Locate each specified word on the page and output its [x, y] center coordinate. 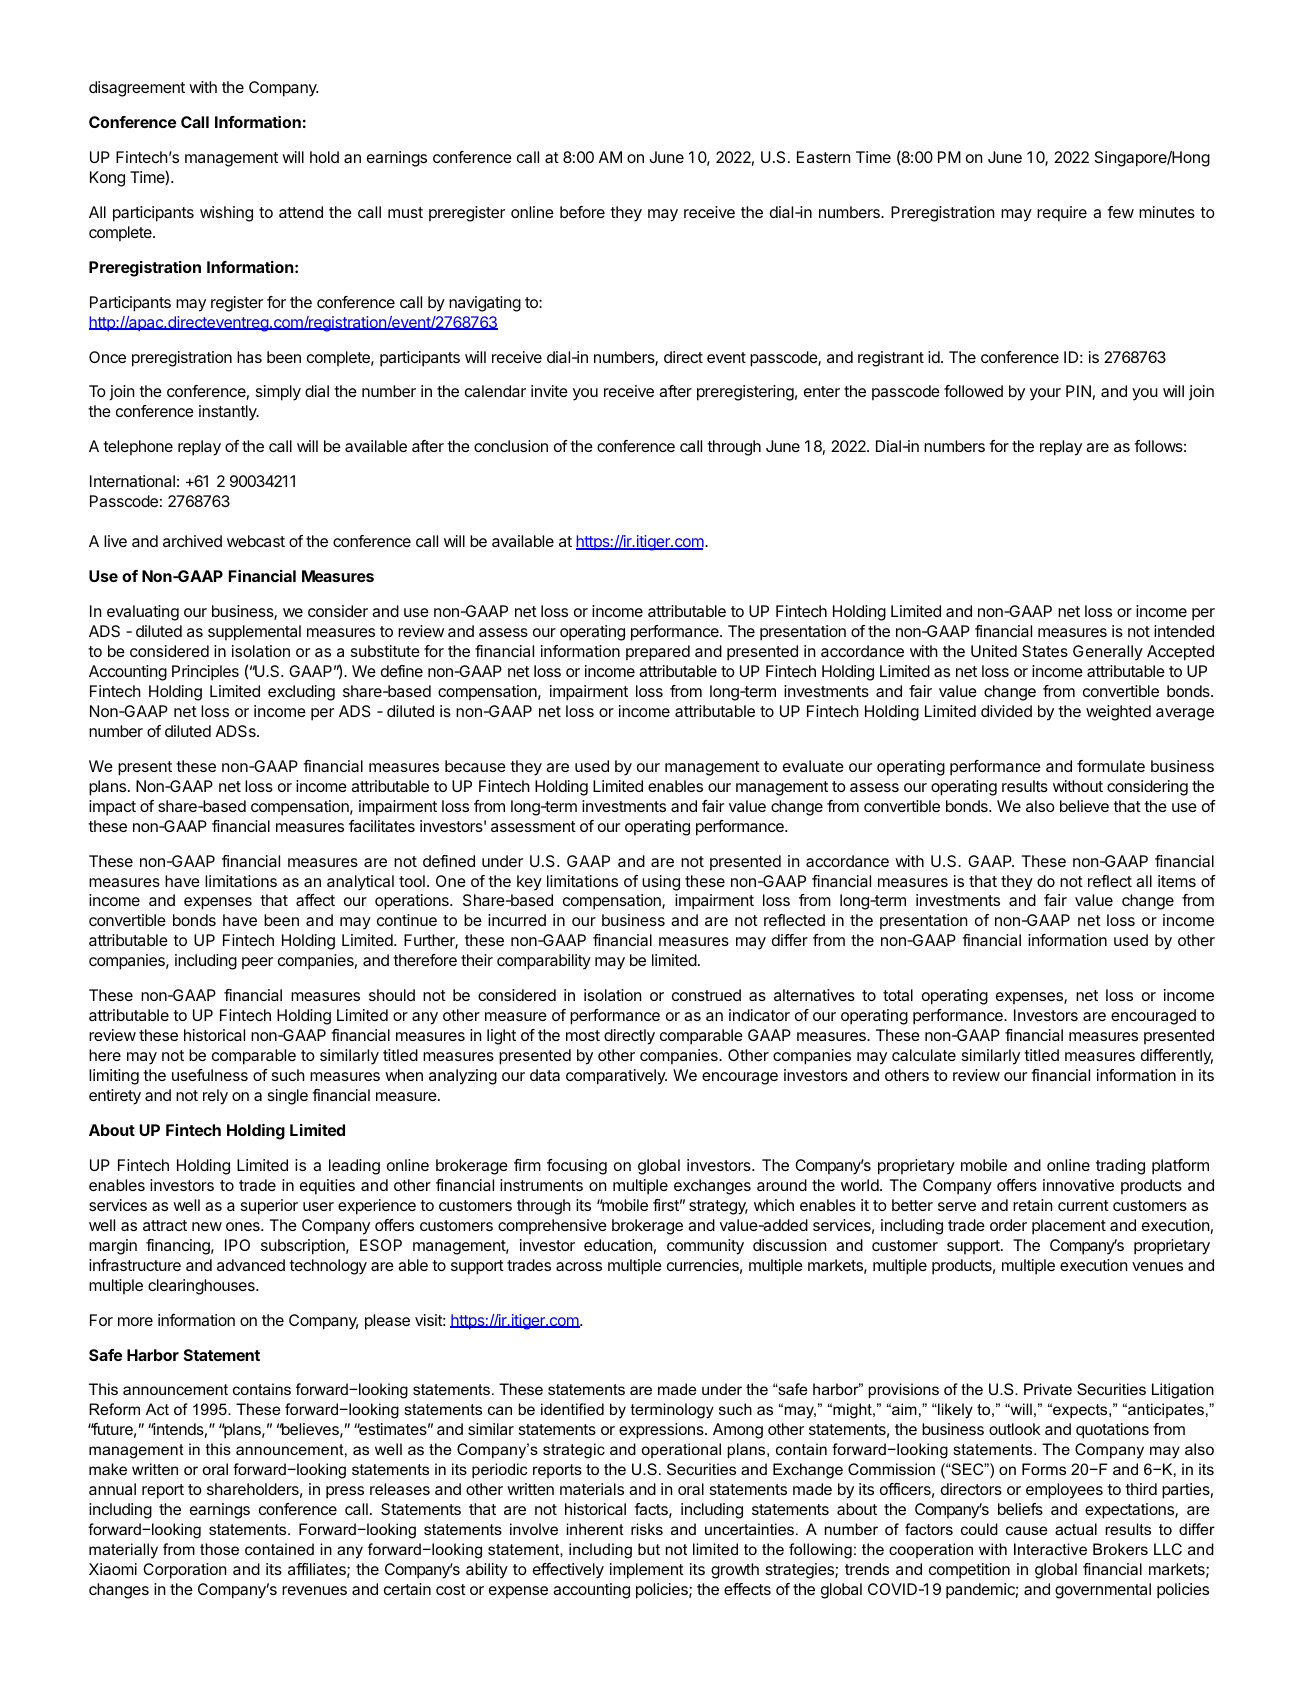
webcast [256, 541]
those [219, 1549]
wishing [226, 214]
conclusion [511, 446]
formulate [1111, 766]
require [1062, 214]
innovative [1078, 1185]
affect [315, 900]
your [1045, 394]
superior [269, 1207]
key [529, 883]
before [582, 212]
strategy [718, 1207]
